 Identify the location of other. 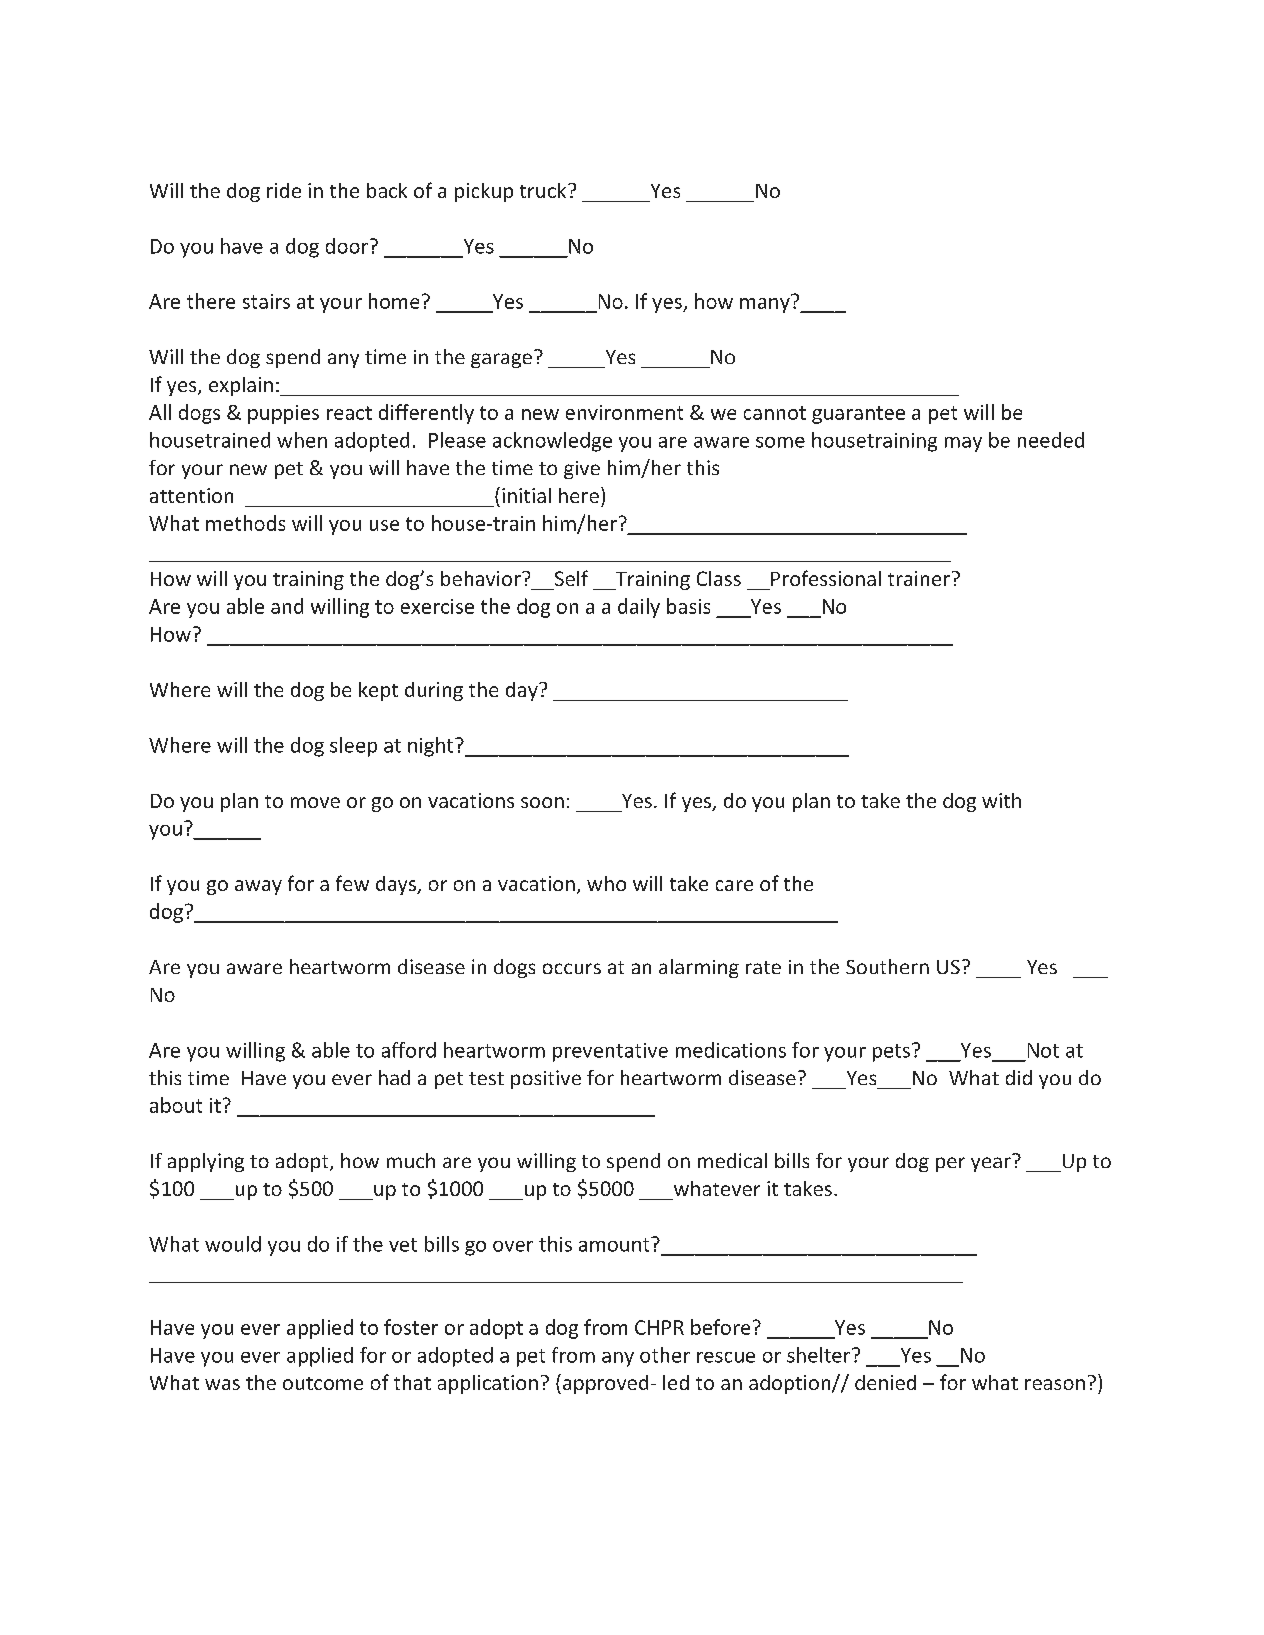
(665, 1355).
